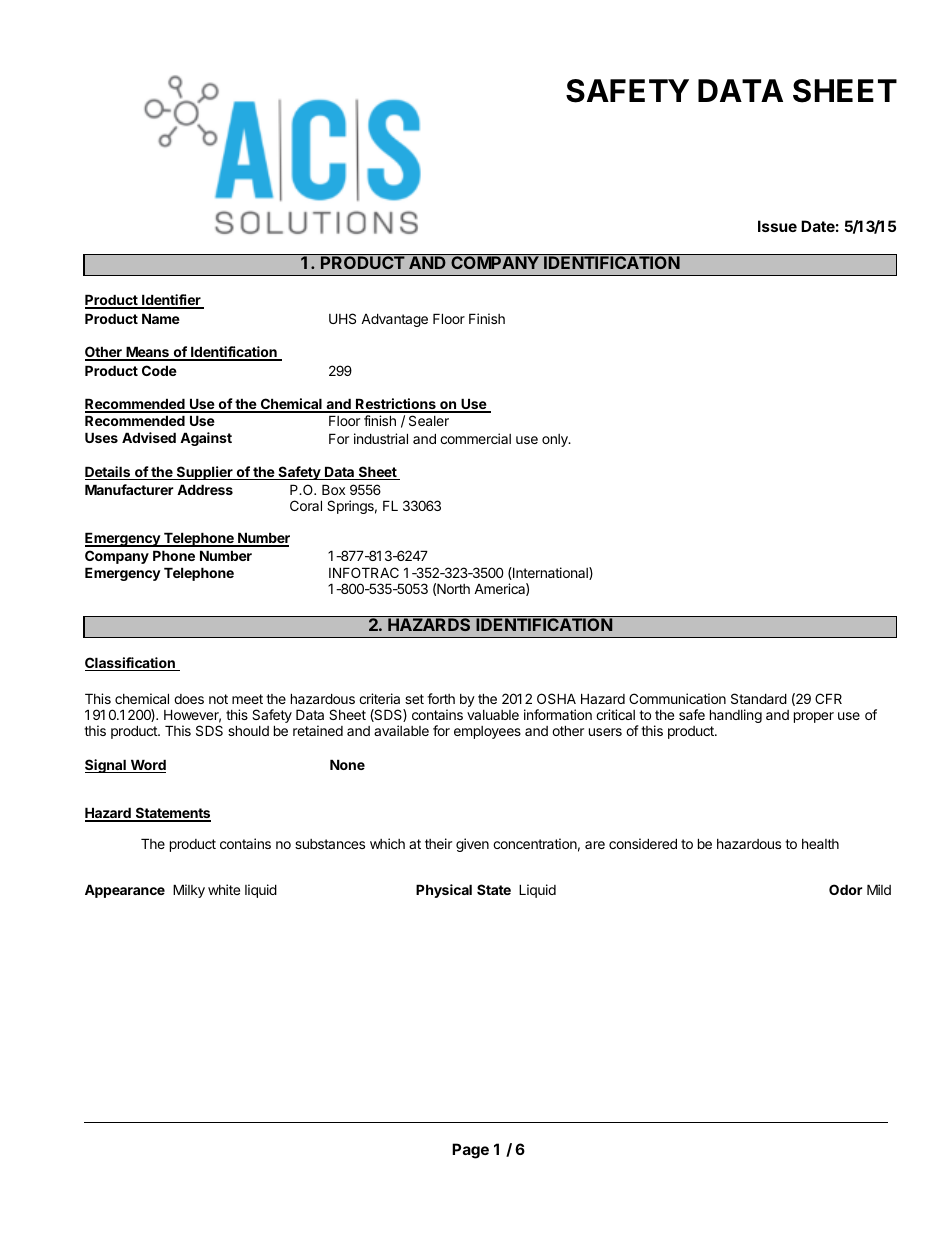 This screenshot has height=1233, width=952. I want to click on Against, so click(206, 439).
